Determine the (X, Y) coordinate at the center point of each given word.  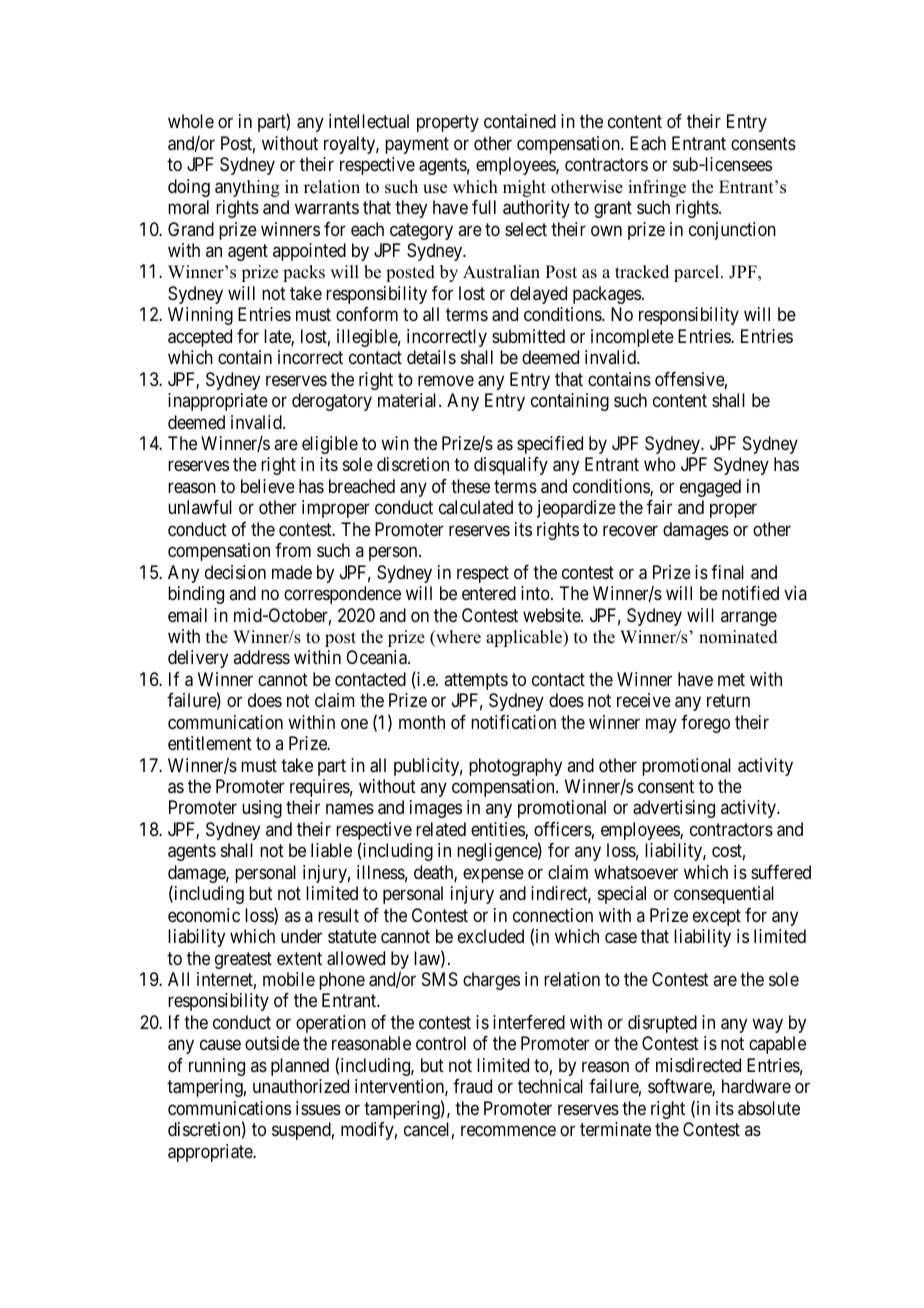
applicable (525, 638)
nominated (738, 637)
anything (247, 188)
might (524, 188)
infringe (657, 188)
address (261, 657)
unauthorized (301, 1086)
